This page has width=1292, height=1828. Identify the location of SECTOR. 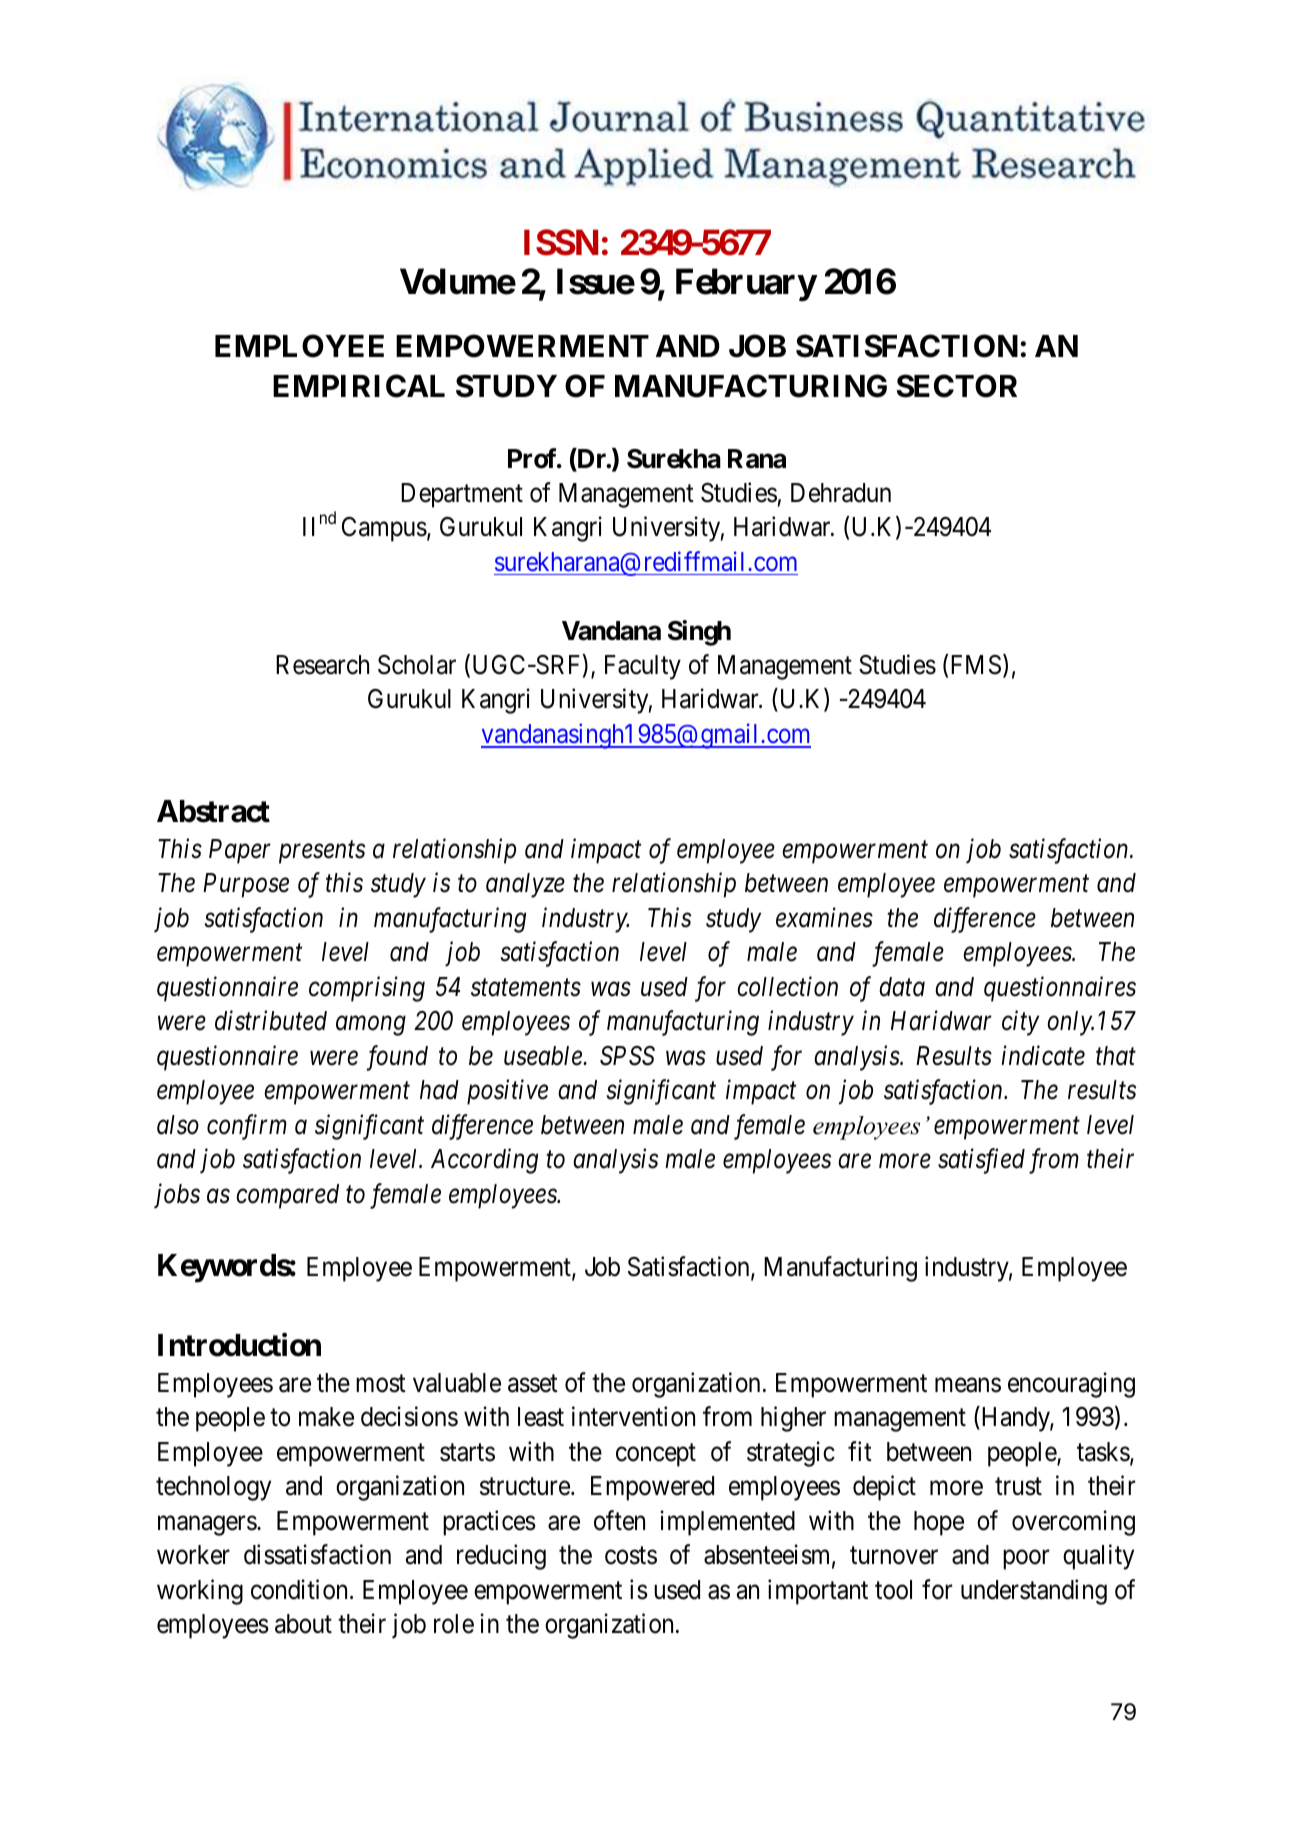
(957, 386).
